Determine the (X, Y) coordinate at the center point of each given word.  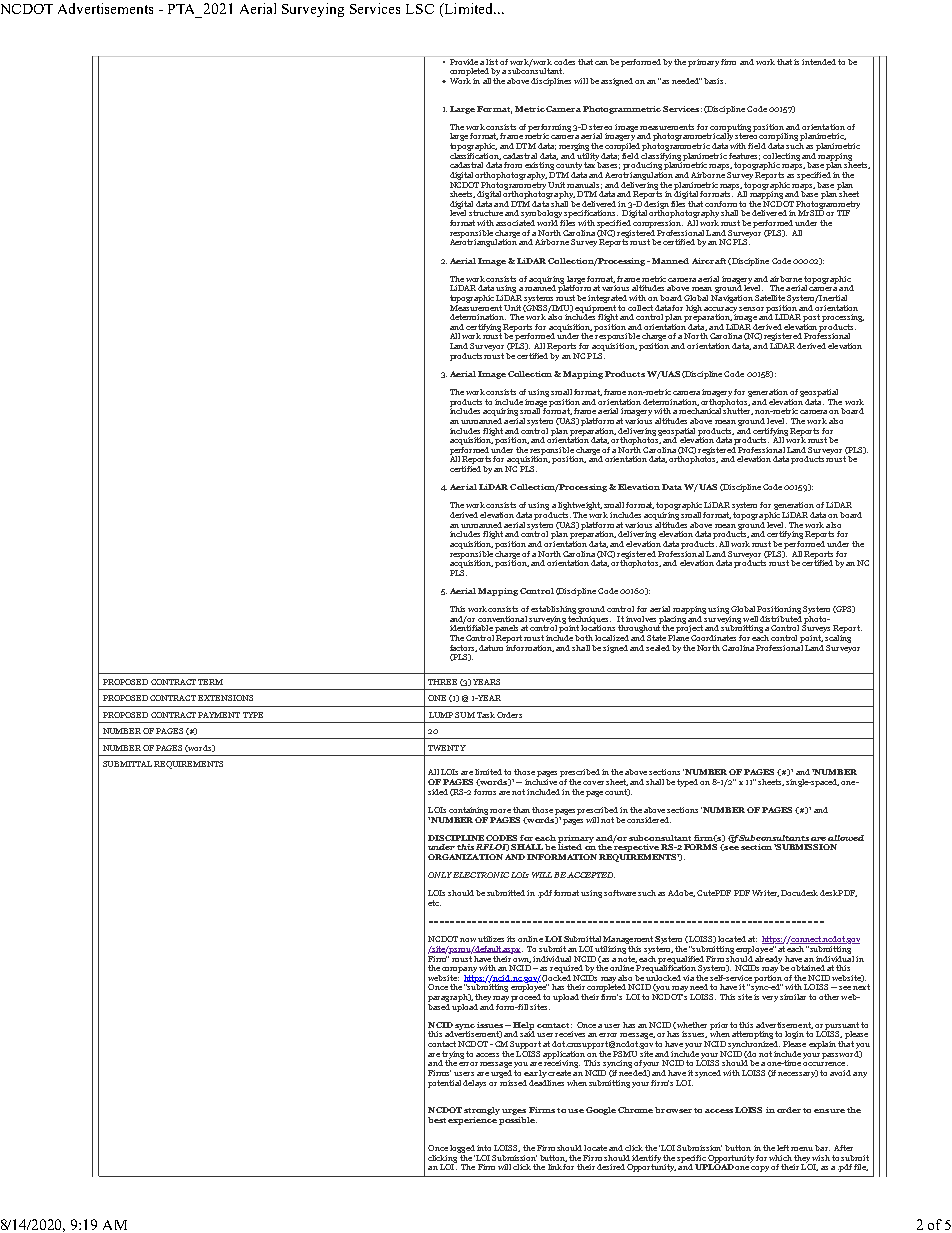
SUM (465, 715)
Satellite (770, 298)
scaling (838, 637)
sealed (658, 648)
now (468, 940)
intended (819, 60)
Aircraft (709, 261)
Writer (765, 893)
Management (628, 941)
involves (641, 619)
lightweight (580, 507)
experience (472, 1119)
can (601, 63)
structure (486, 213)
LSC (420, 9)
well (750, 619)
